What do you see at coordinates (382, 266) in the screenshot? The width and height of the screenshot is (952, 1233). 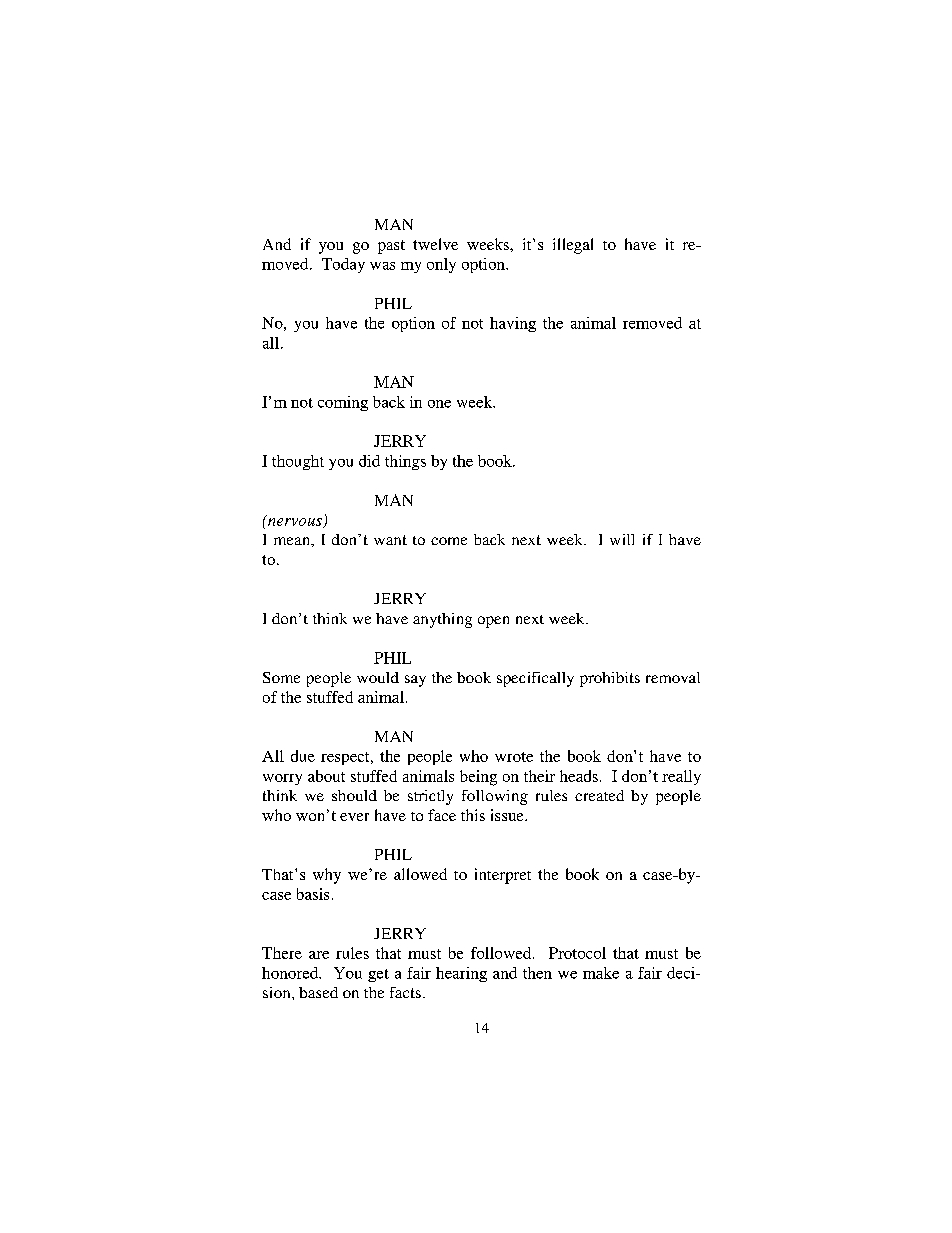 I see `was` at bounding box center [382, 266].
